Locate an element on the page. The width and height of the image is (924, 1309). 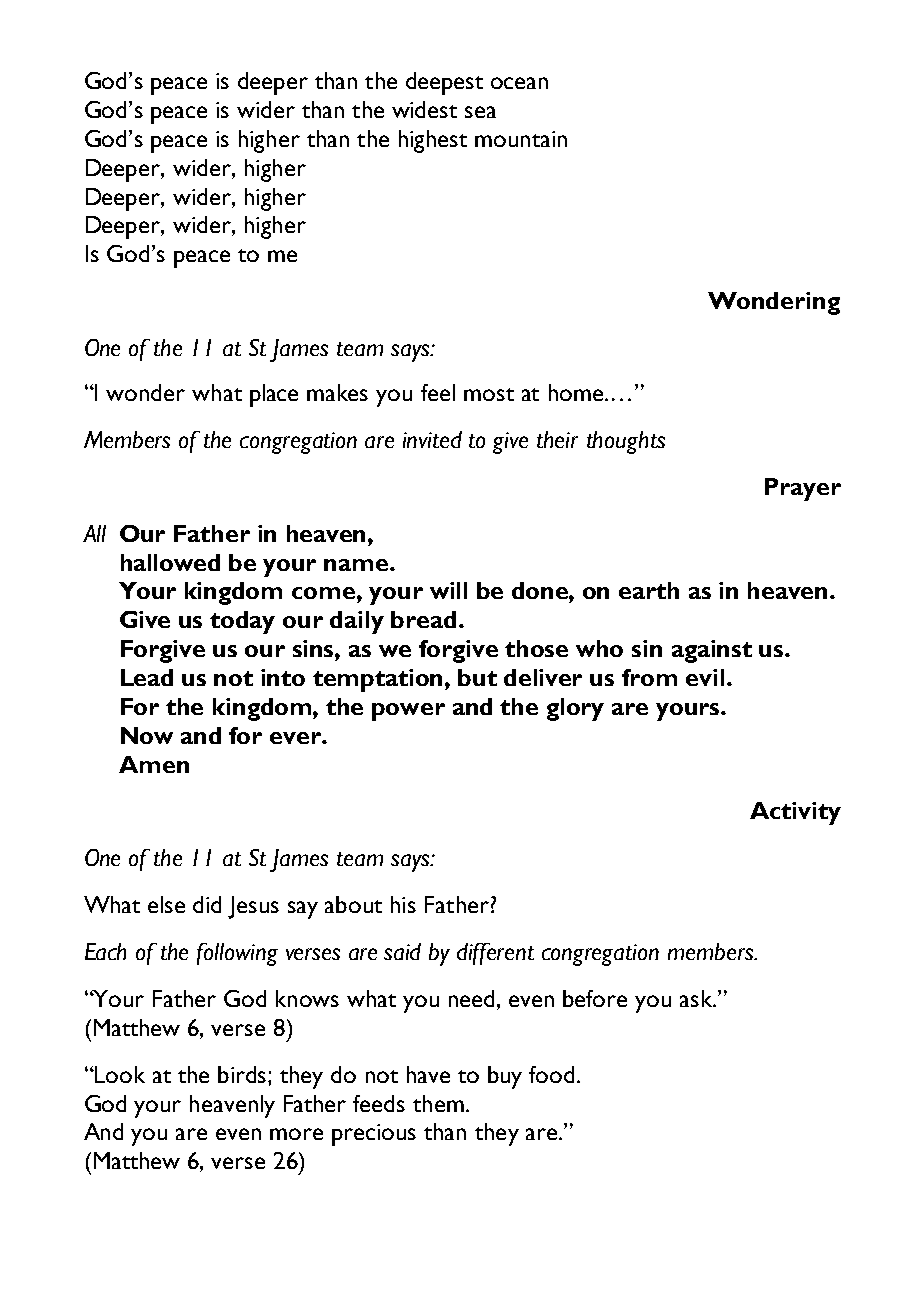
will is located at coordinates (448, 590).
